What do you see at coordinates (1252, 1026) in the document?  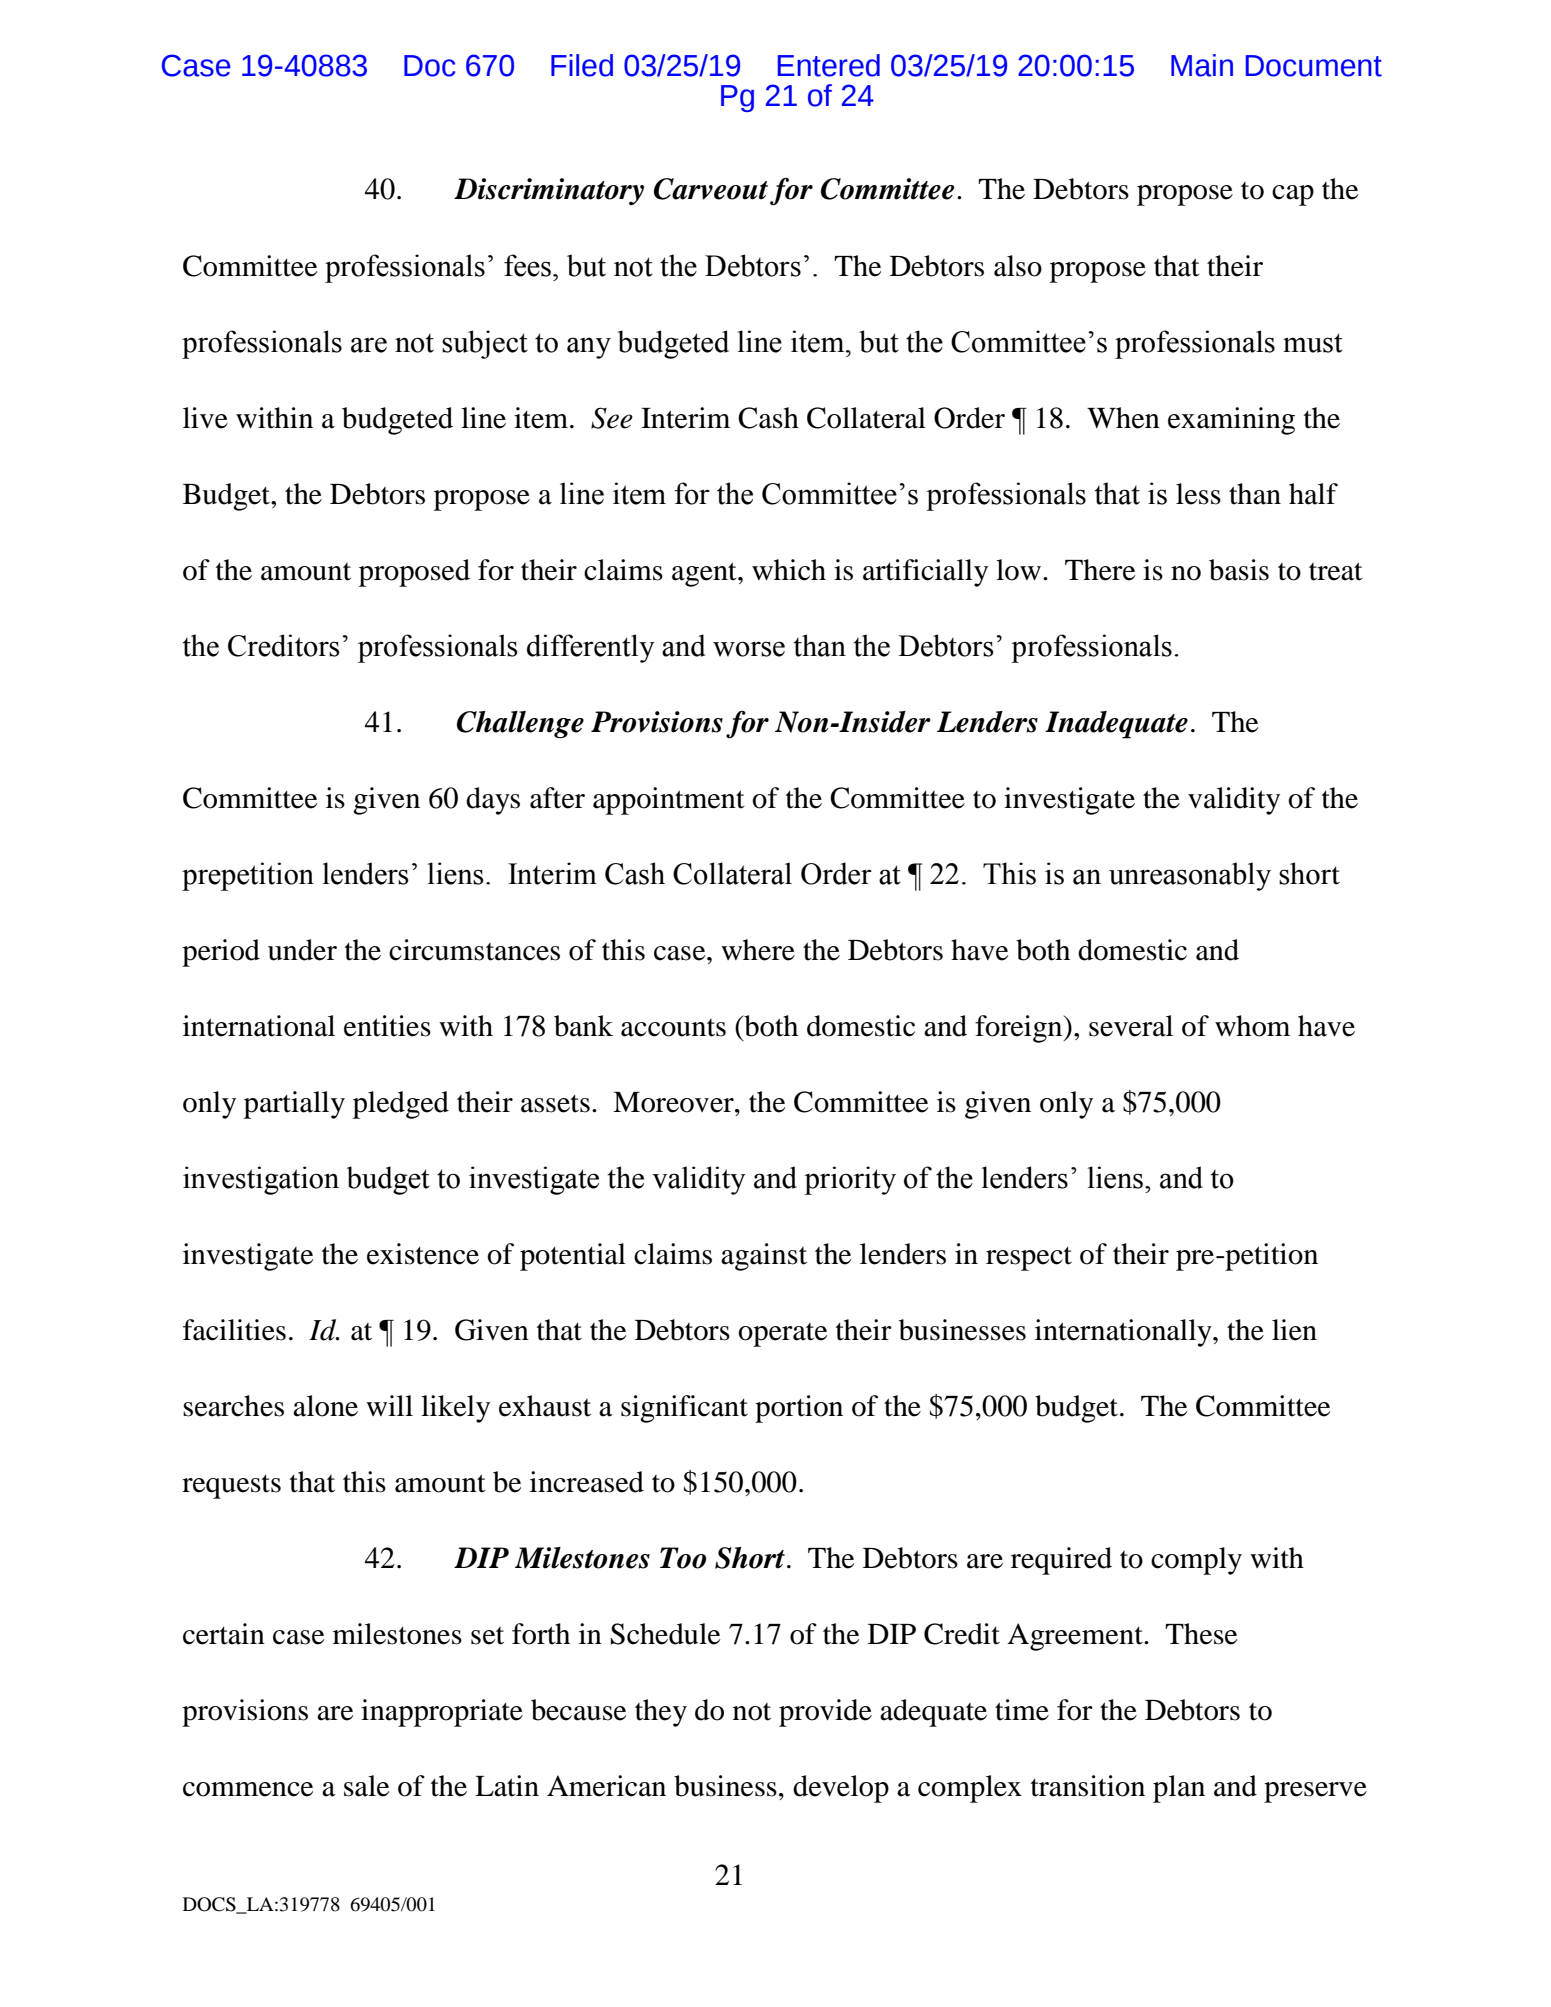 I see `whom` at bounding box center [1252, 1026].
